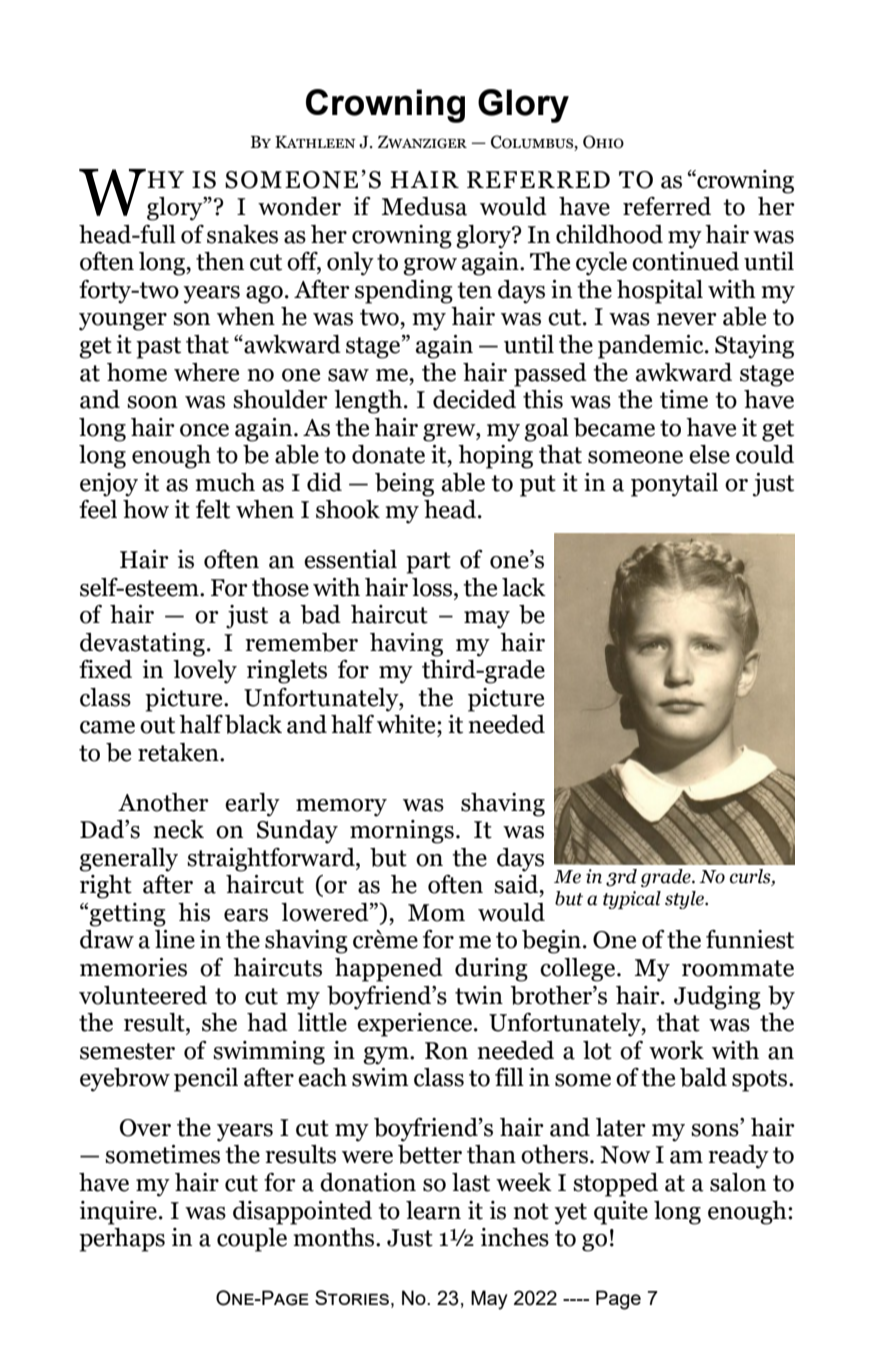 The height and width of the screenshot is (1350, 874). I want to click on Medusa, so click(424, 206).
